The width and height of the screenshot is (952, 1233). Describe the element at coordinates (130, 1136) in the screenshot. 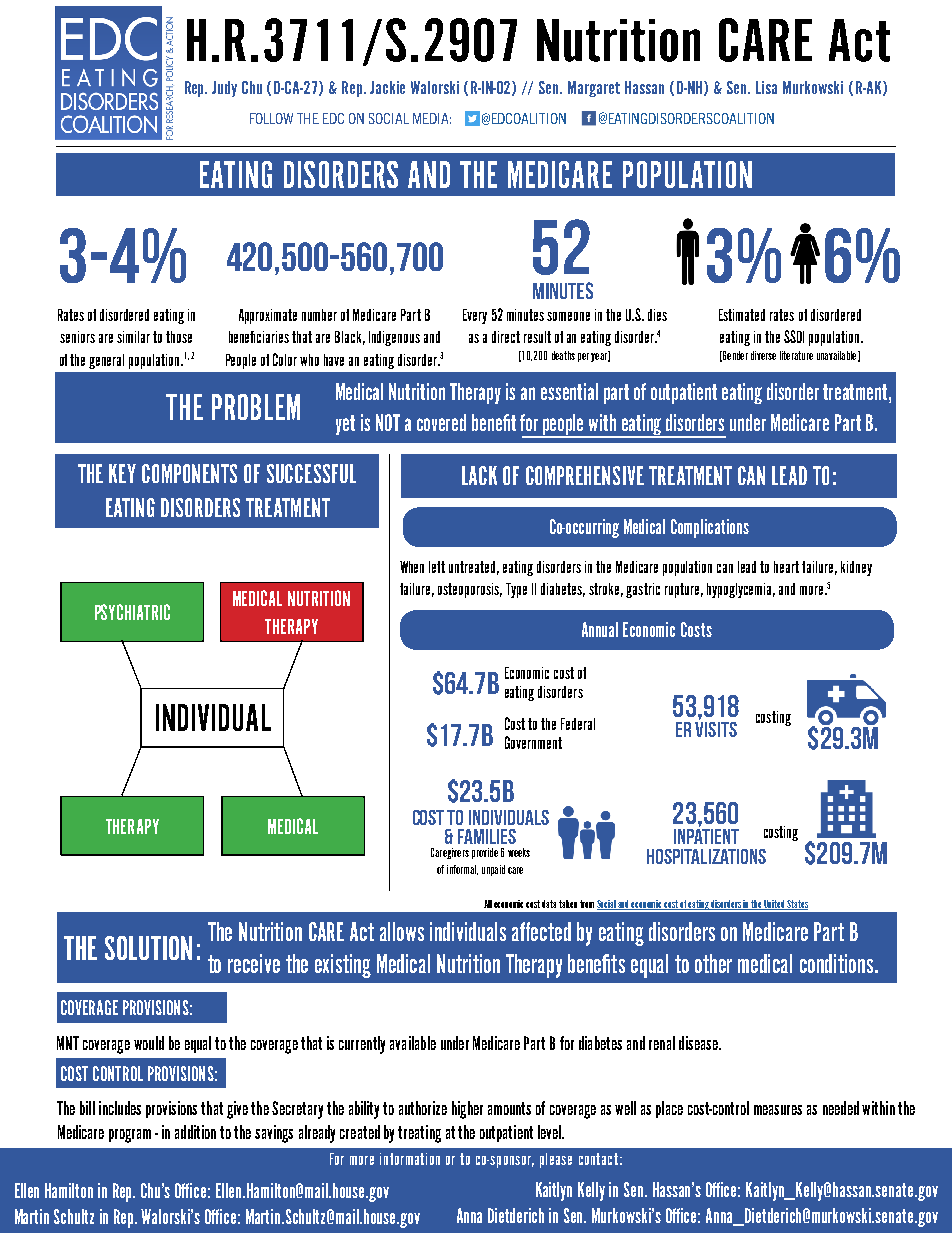

I see `program` at that location.
